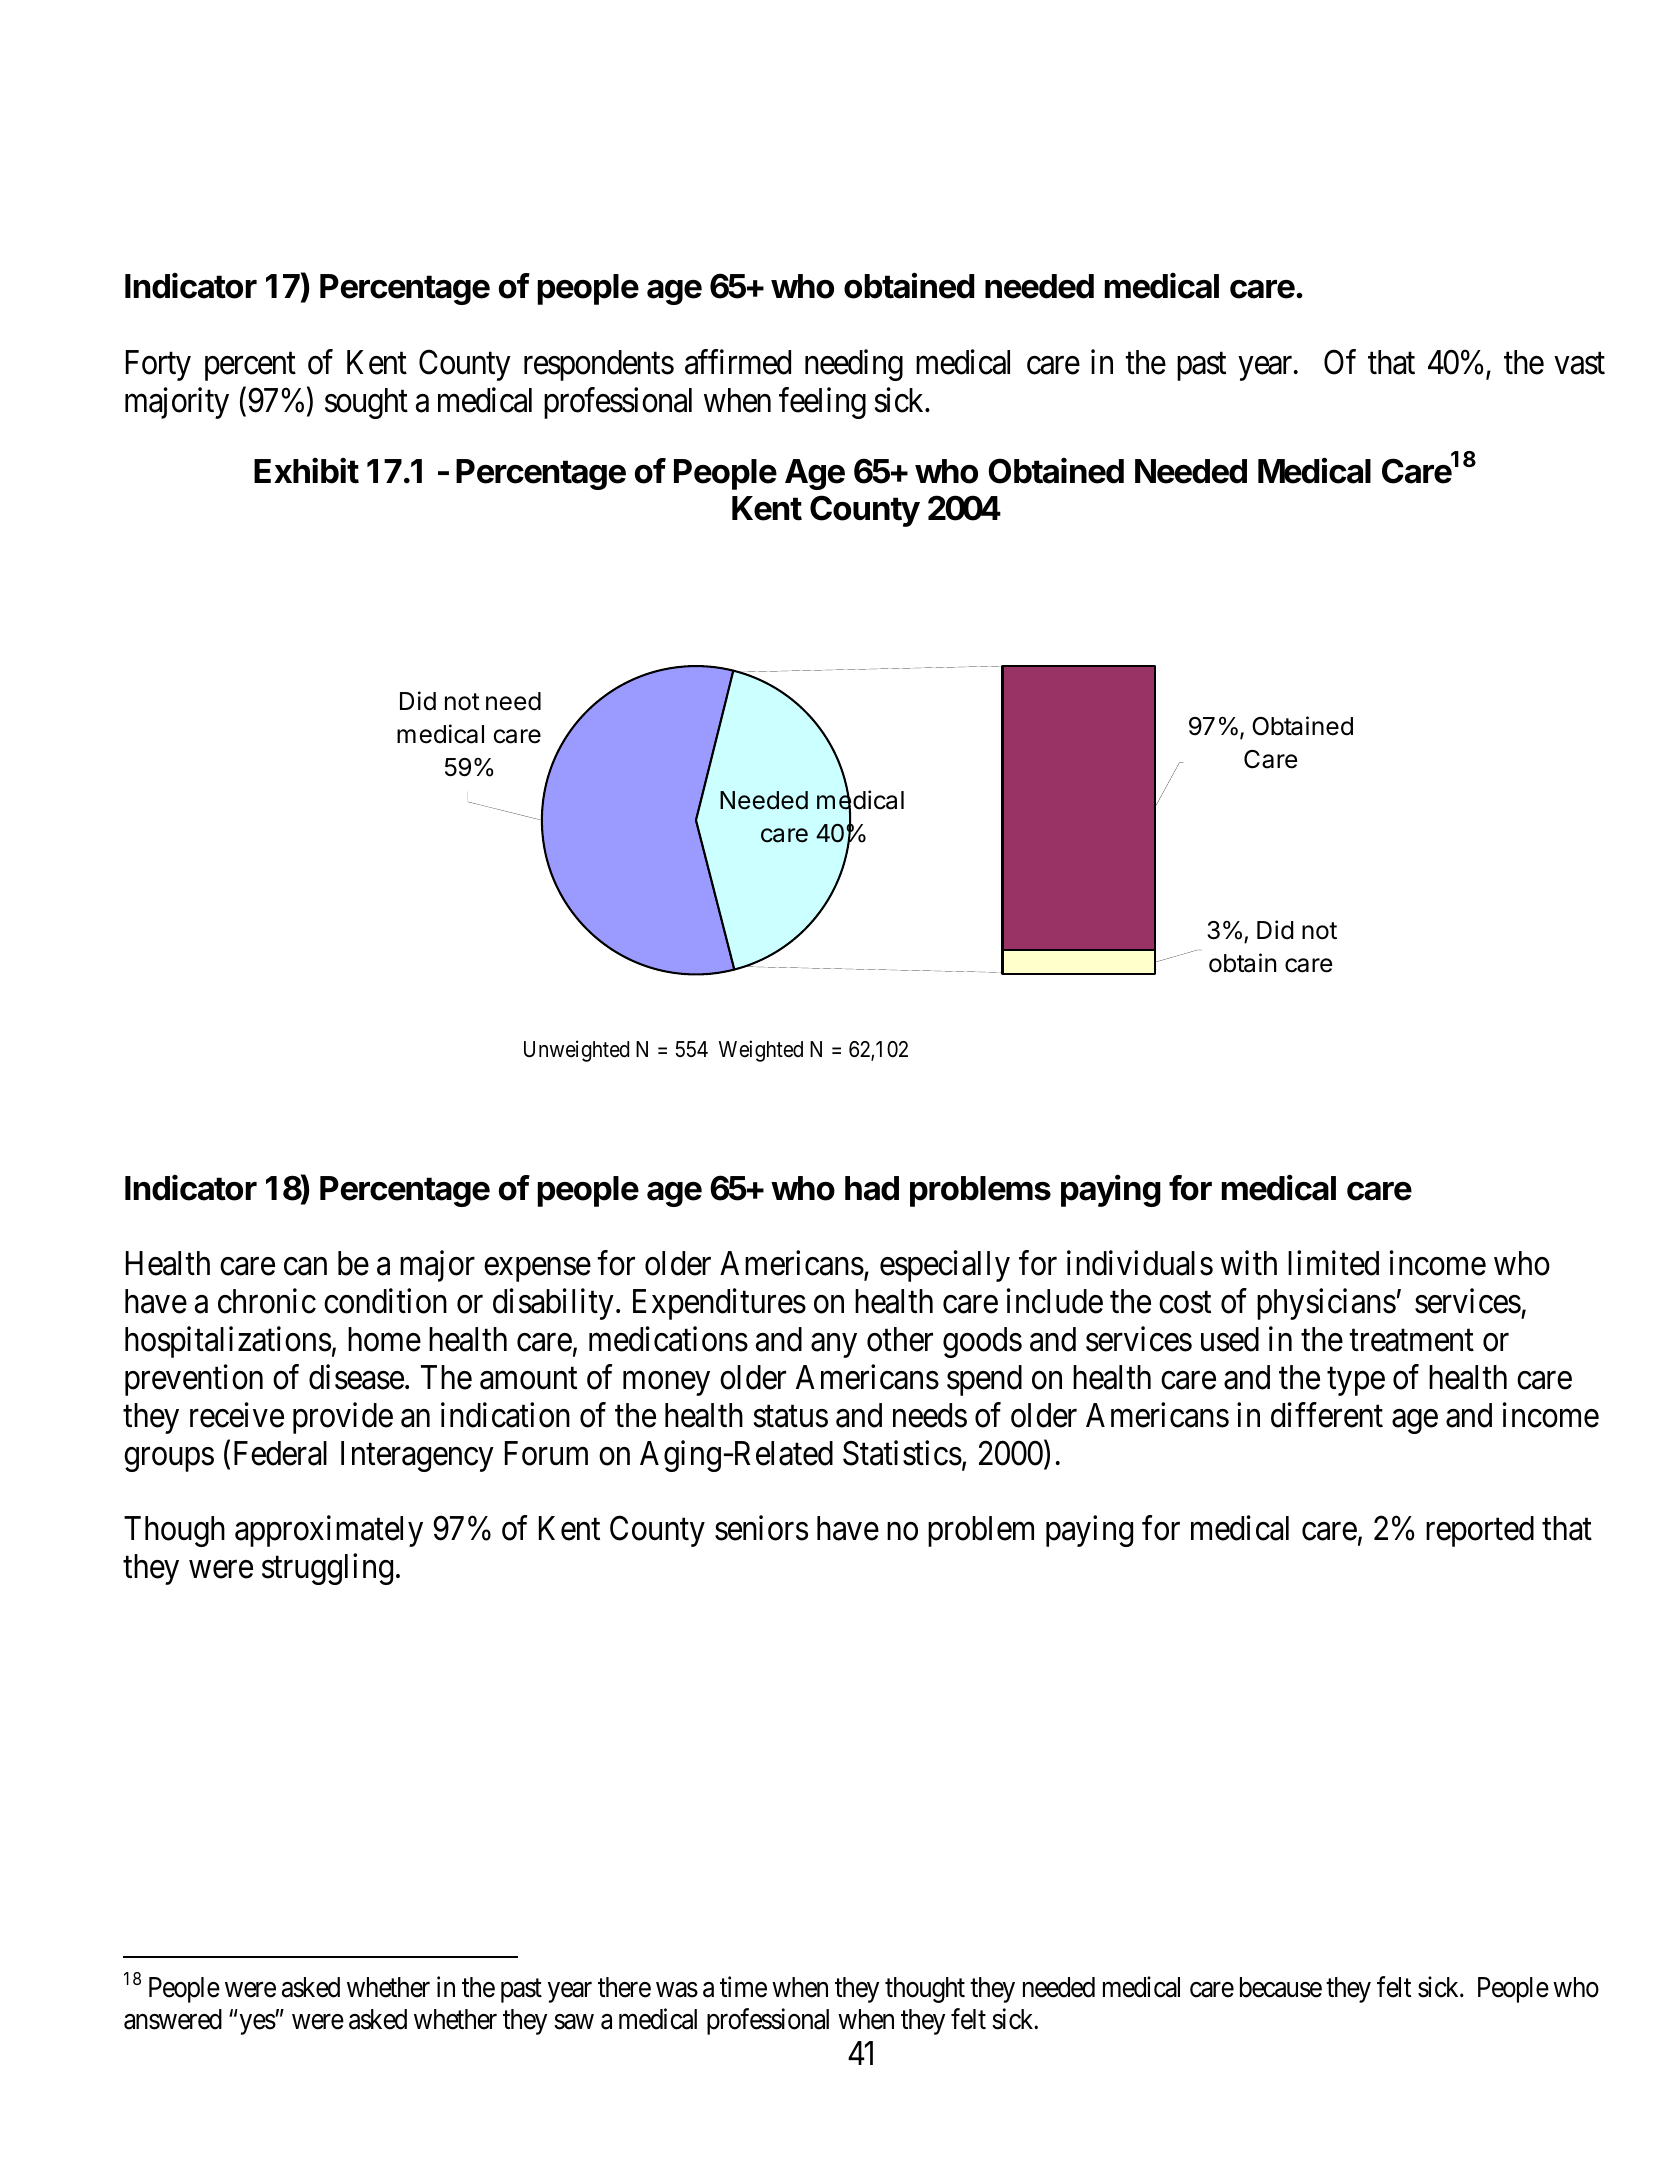 The width and height of the image is (1678, 2172). Describe the element at coordinates (1480, 1531) in the image. I see `reported` at that location.
